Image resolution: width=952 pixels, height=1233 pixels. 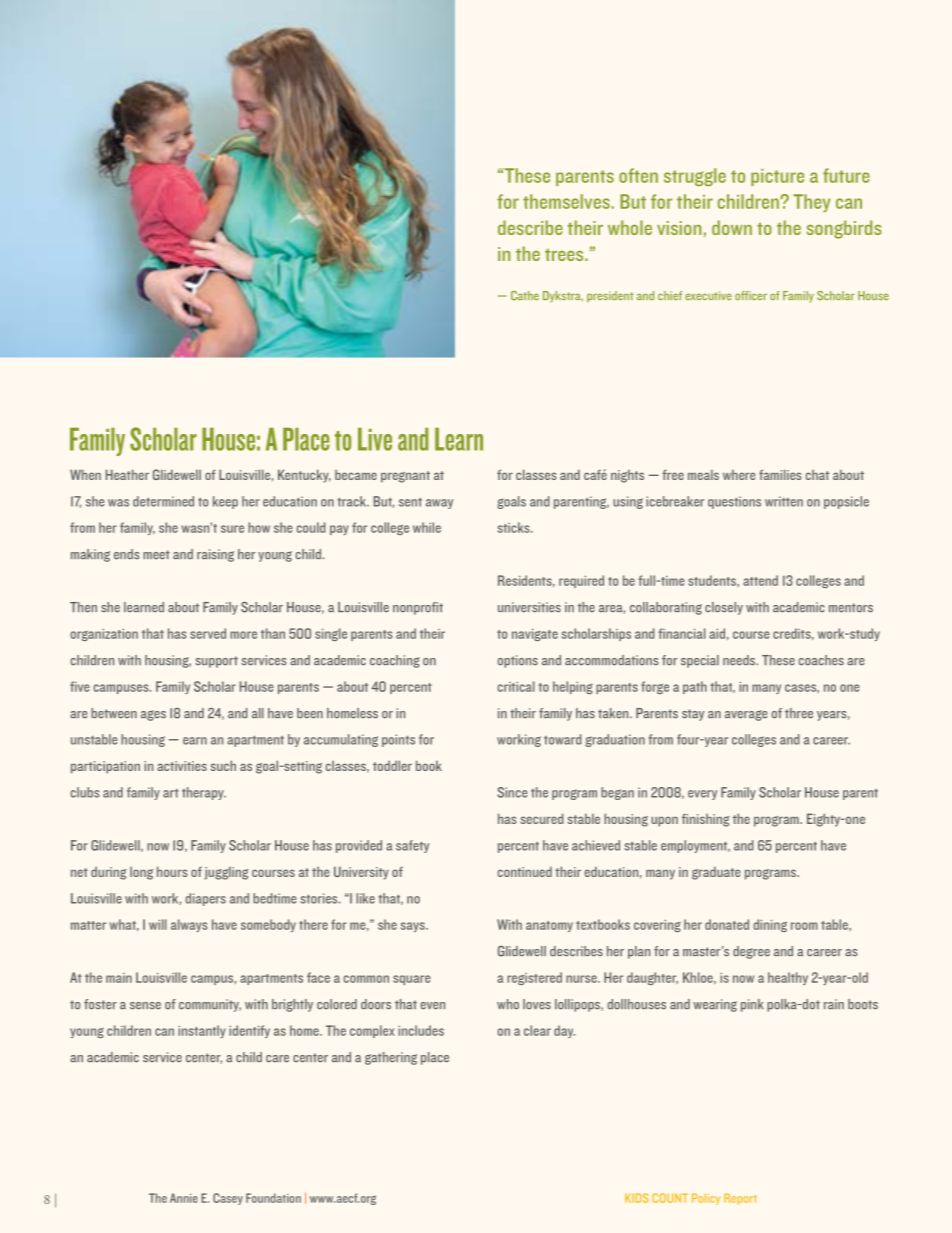 What do you see at coordinates (525, 296) in the screenshot?
I see `Cathe` at bounding box center [525, 296].
